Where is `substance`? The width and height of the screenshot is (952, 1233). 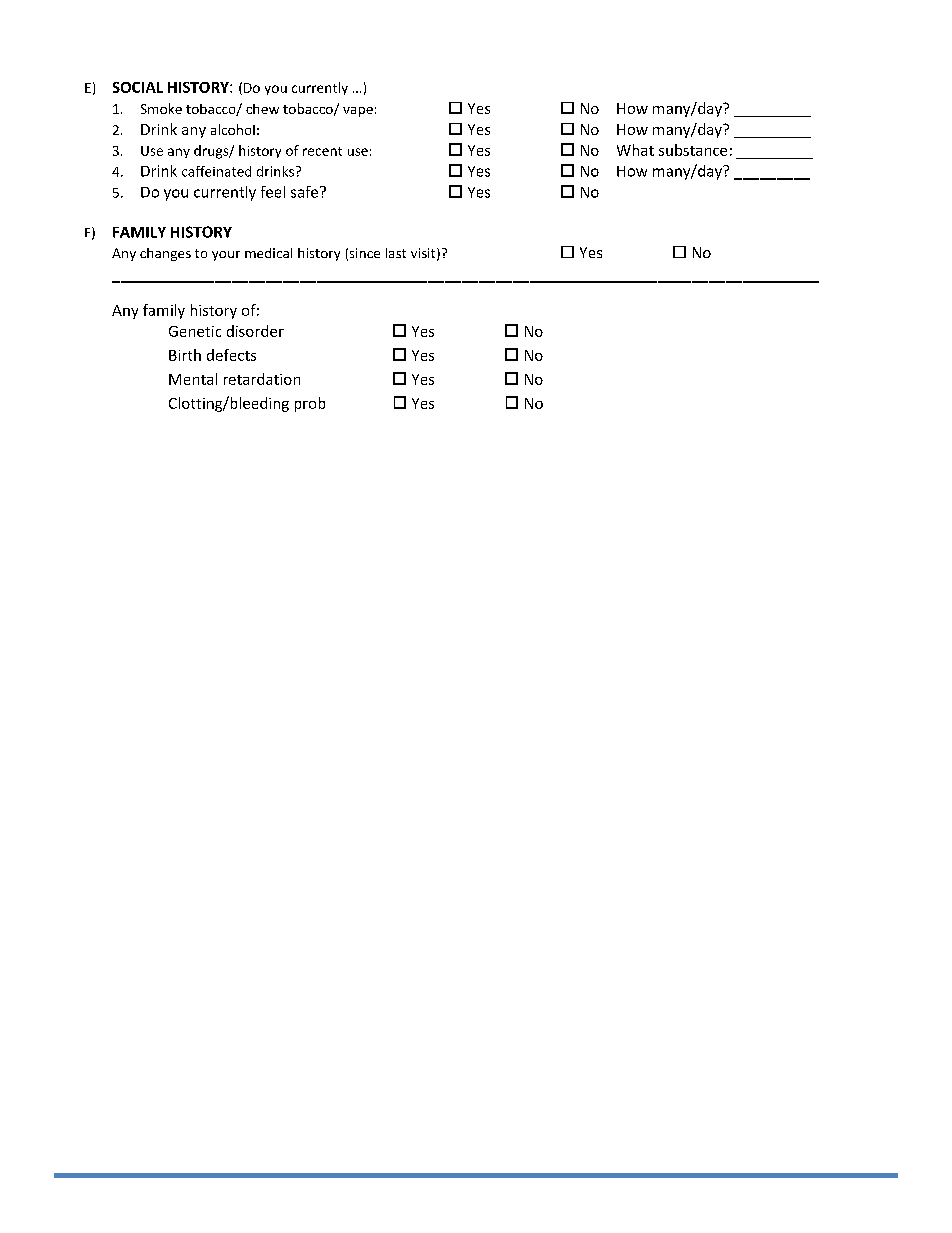 substance is located at coordinates (693, 150).
